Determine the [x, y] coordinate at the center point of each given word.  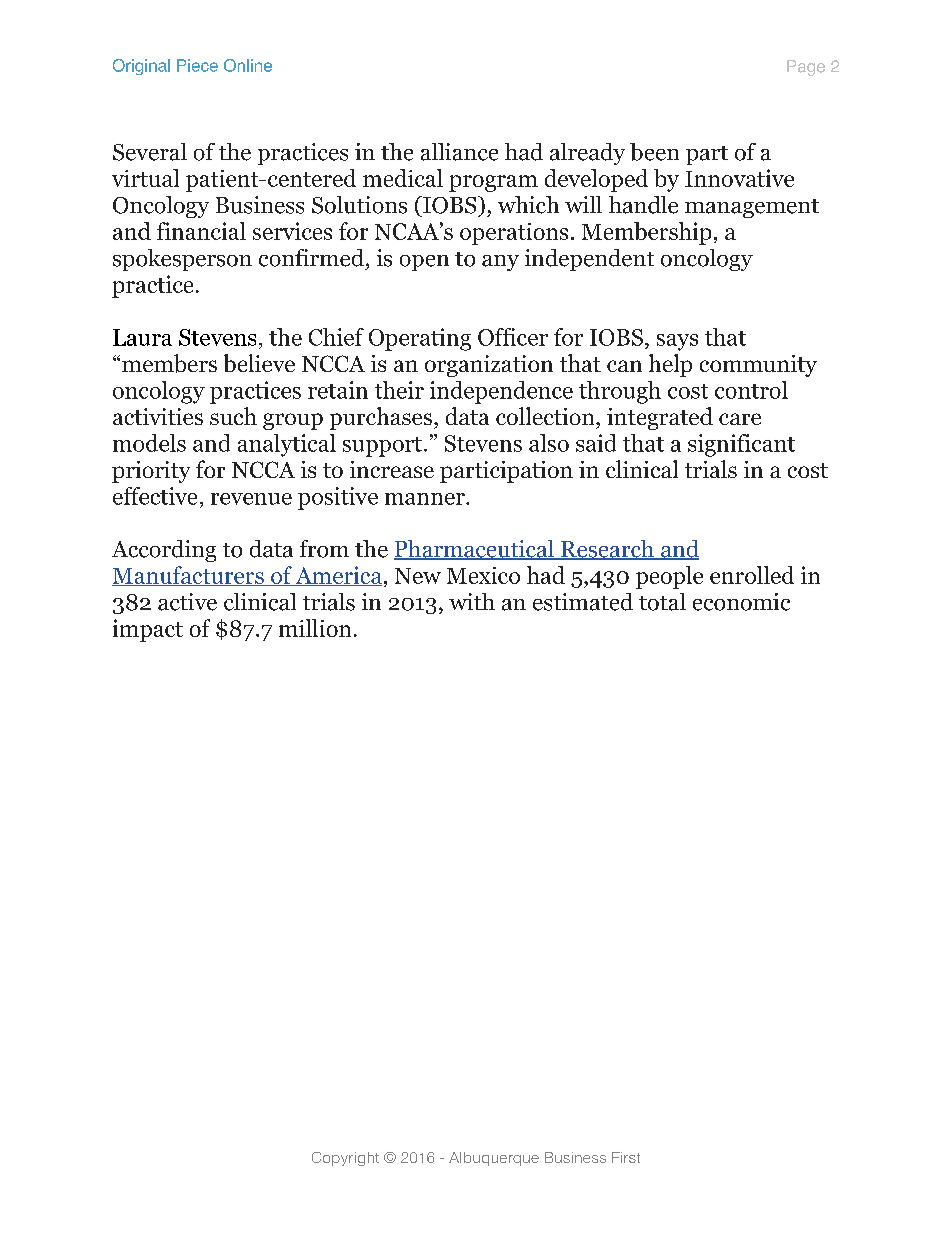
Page [806, 68]
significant [741, 445]
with [472, 601]
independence [501, 392]
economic [741, 602]
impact [148, 630]
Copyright [345, 1159]
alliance [459, 152]
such [233, 416]
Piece [197, 65]
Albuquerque [494, 1159]
